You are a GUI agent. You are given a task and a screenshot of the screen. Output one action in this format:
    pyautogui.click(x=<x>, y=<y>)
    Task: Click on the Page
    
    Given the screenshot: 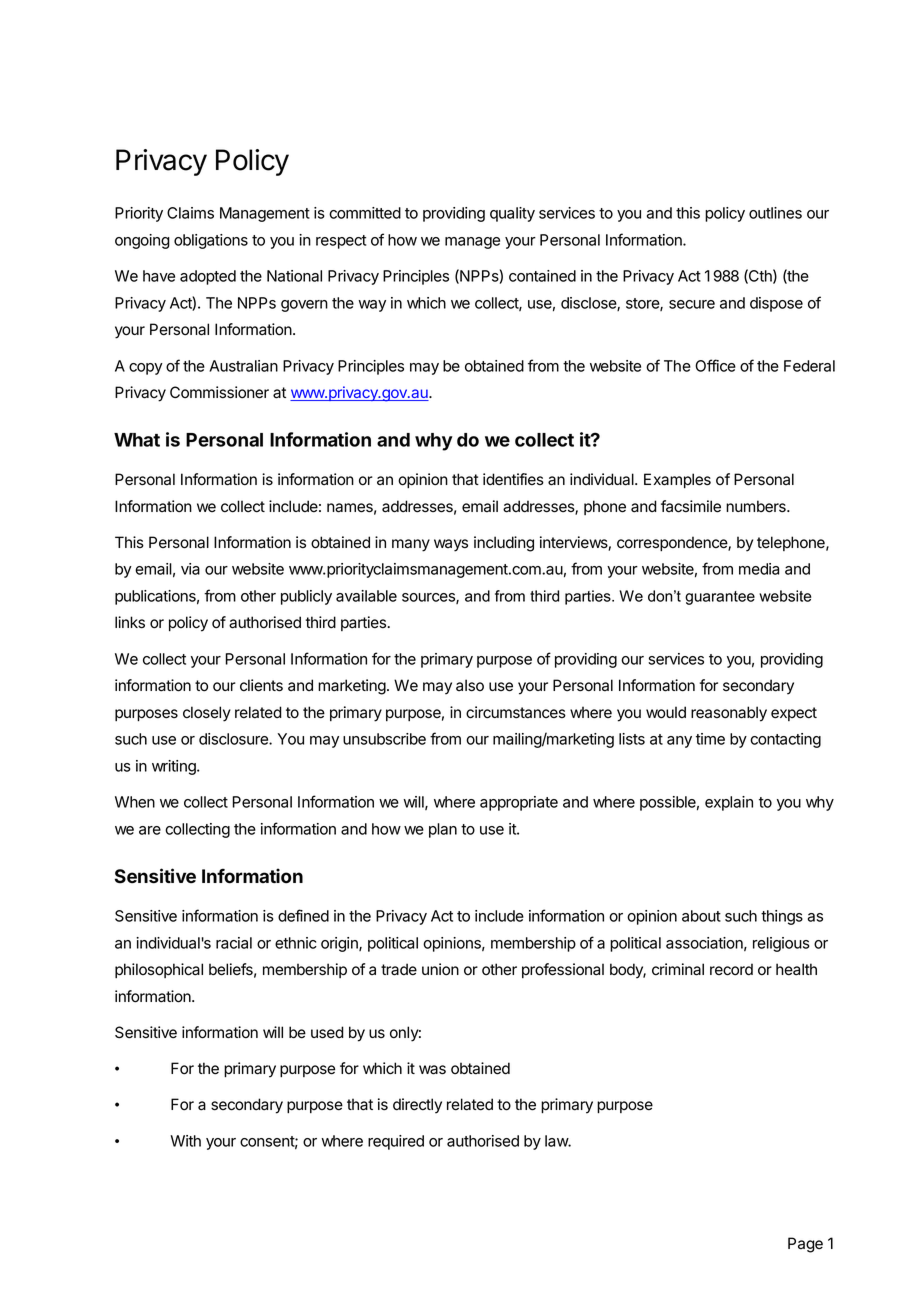 What is the action you would take?
    pyautogui.click(x=805, y=1245)
